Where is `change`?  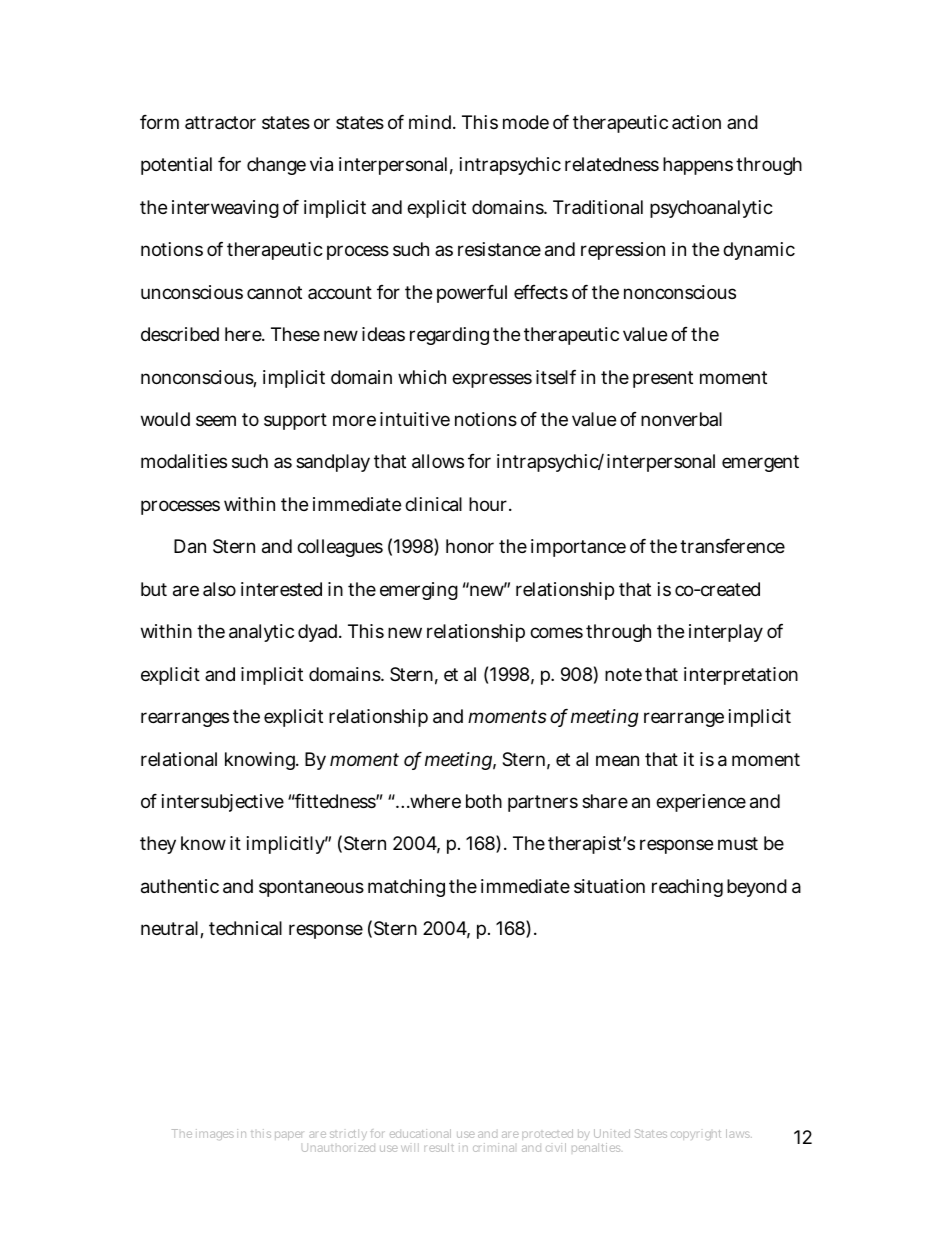 change is located at coordinates (276, 166).
